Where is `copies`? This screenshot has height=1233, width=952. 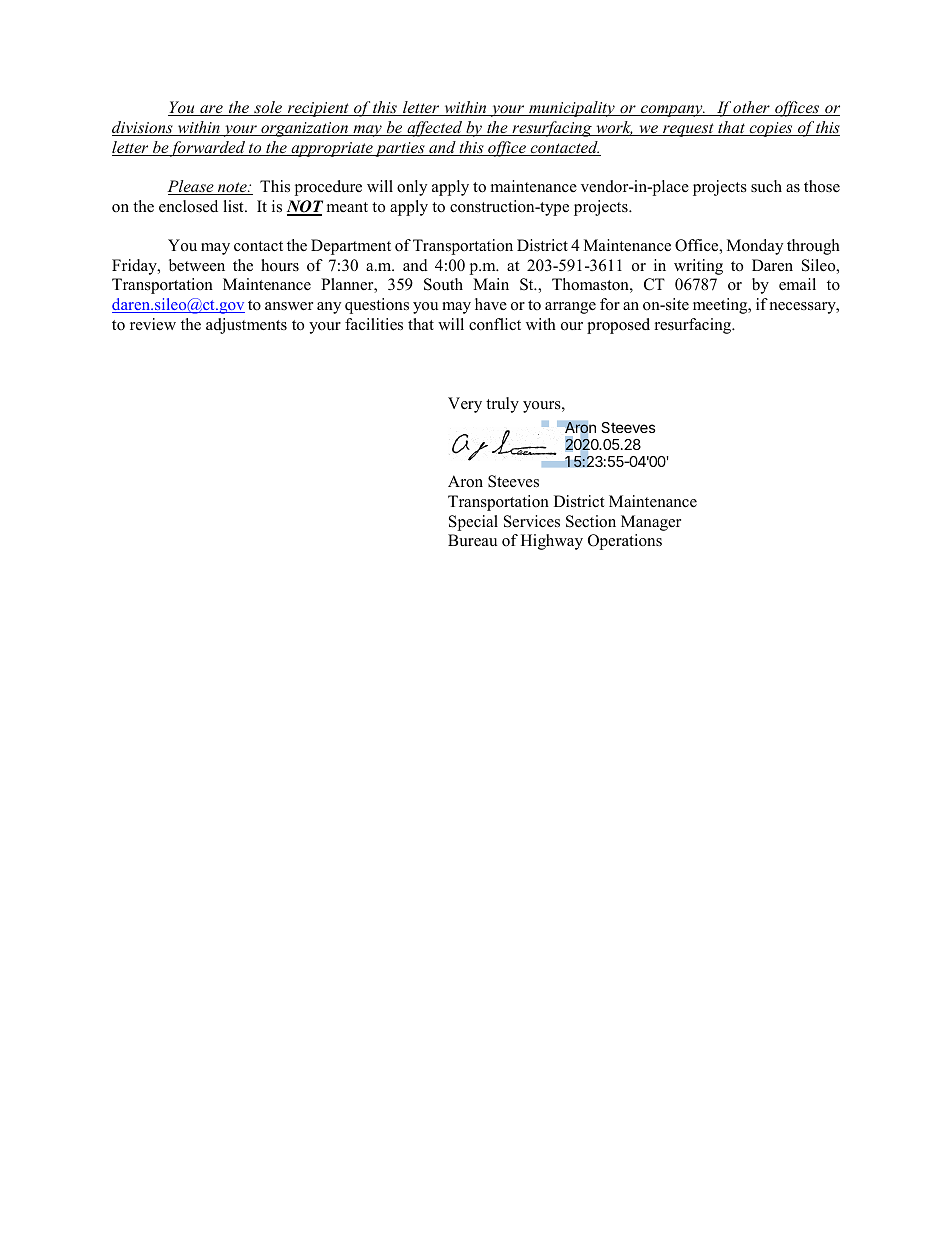 copies is located at coordinates (771, 129).
